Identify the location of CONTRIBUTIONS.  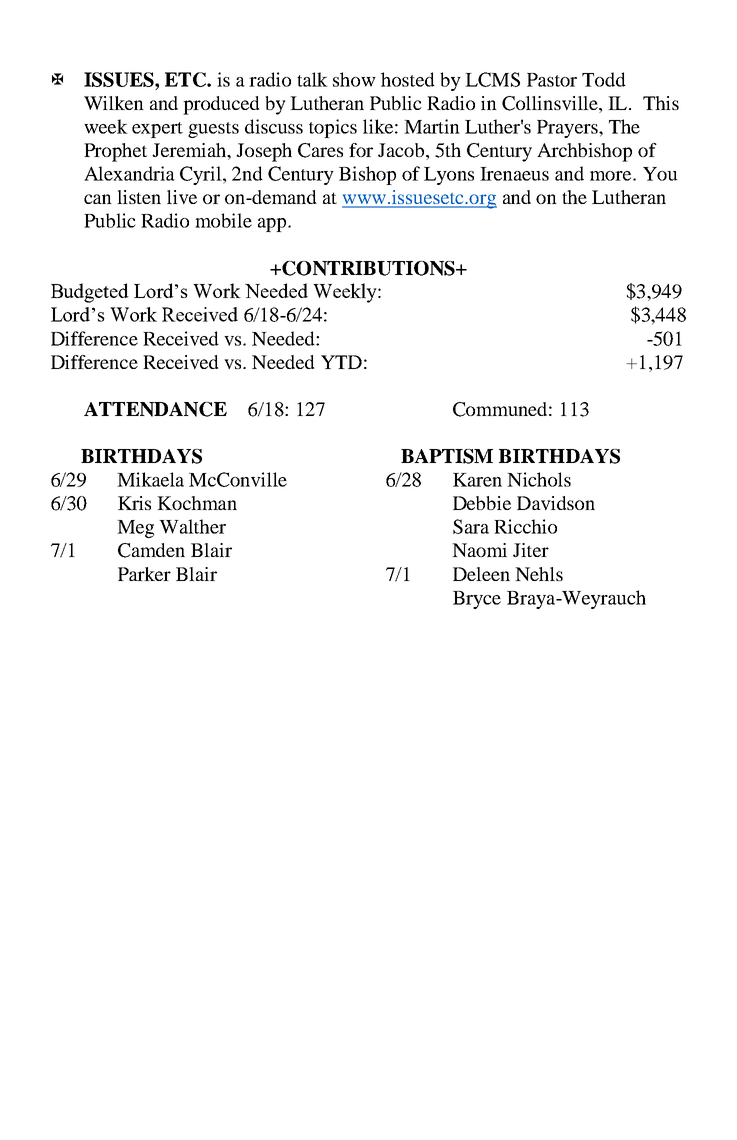
(368, 268).
